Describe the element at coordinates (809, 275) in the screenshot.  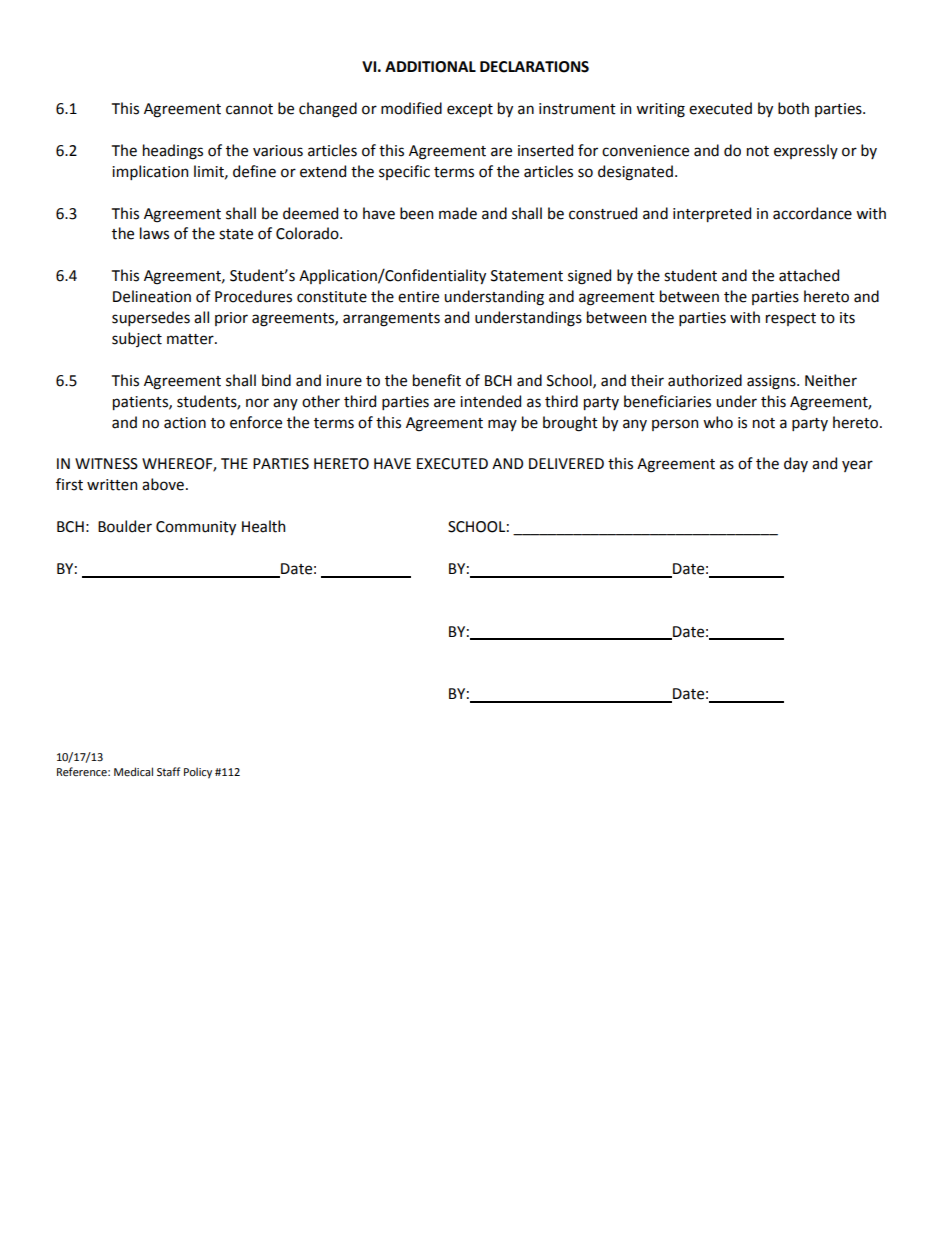
I see `attached` at that location.
